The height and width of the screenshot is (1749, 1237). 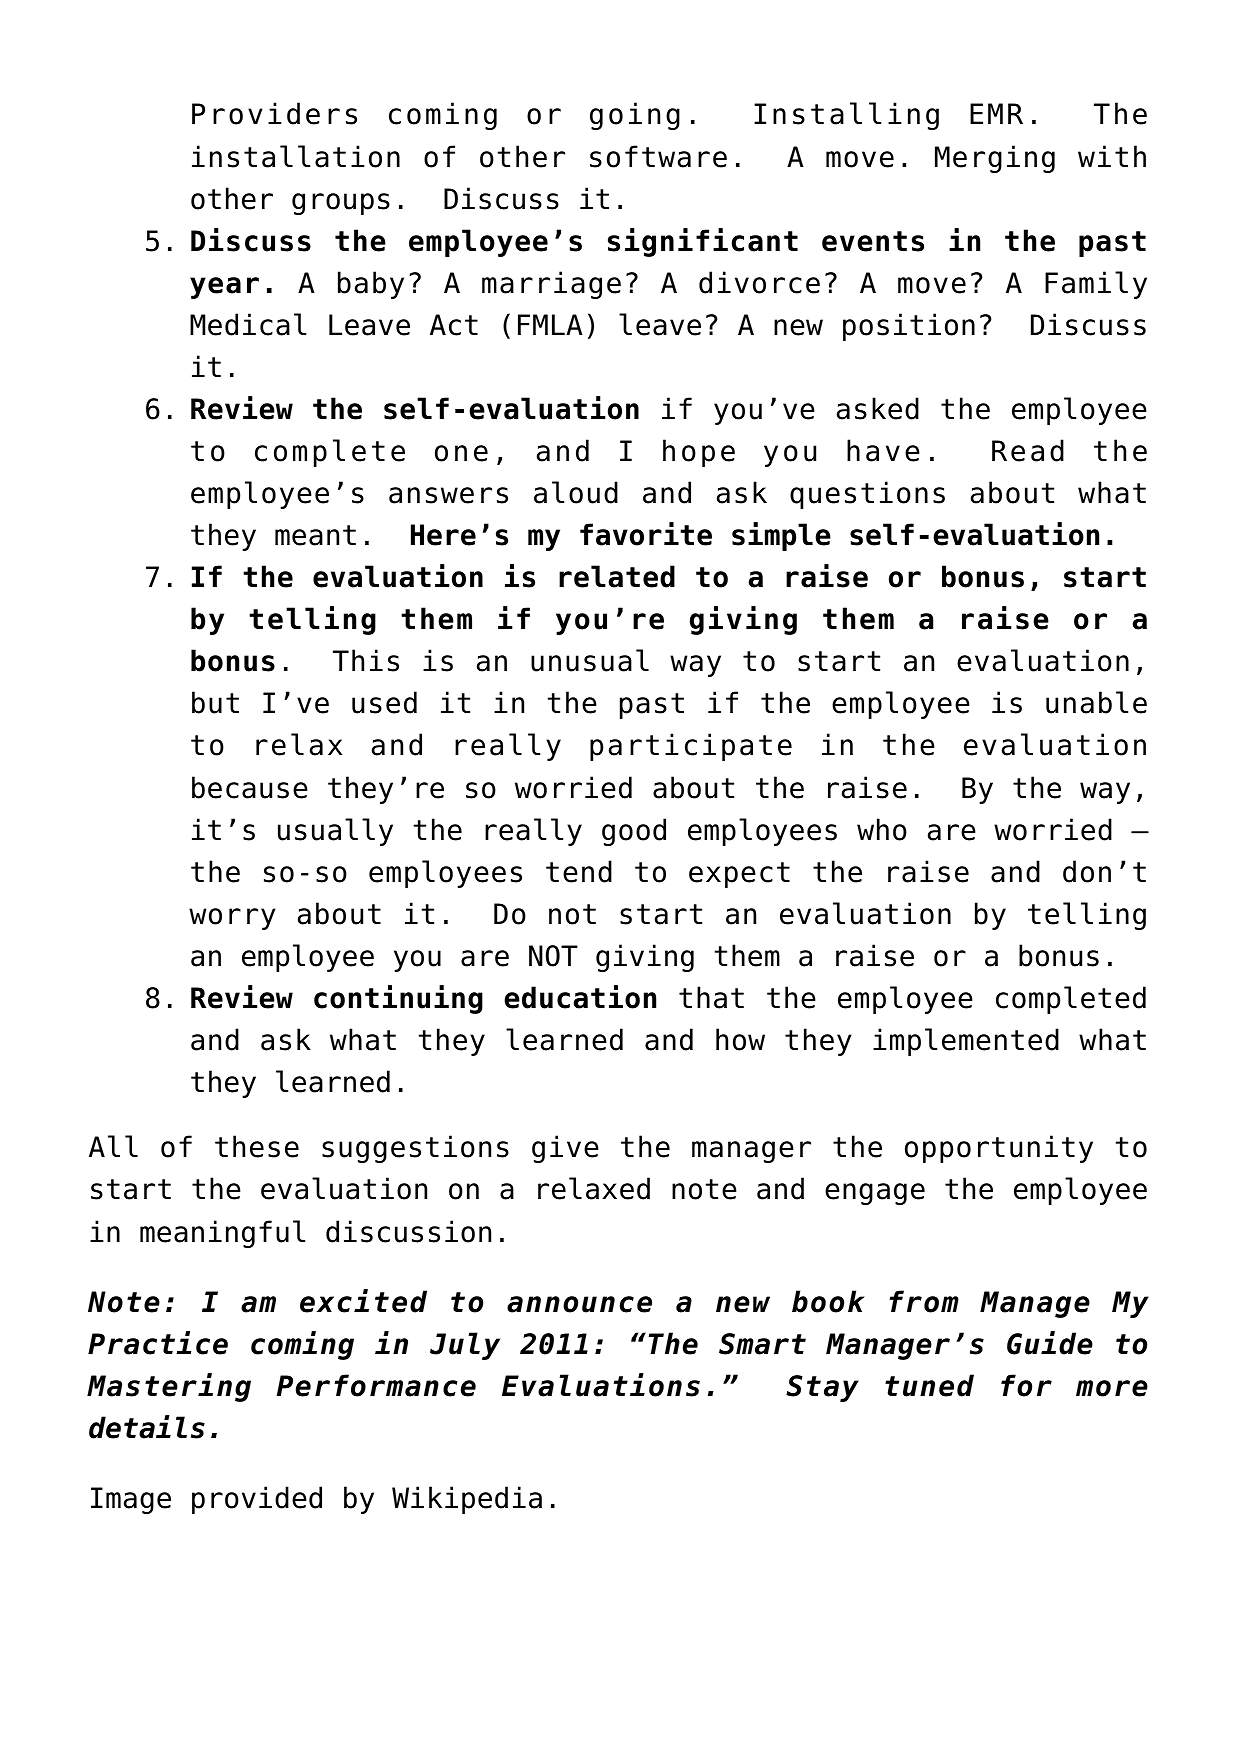 What do you see at coordinates (995, 159) in the screenshot?
I see `Merging` at bounding box center [995, 159].
